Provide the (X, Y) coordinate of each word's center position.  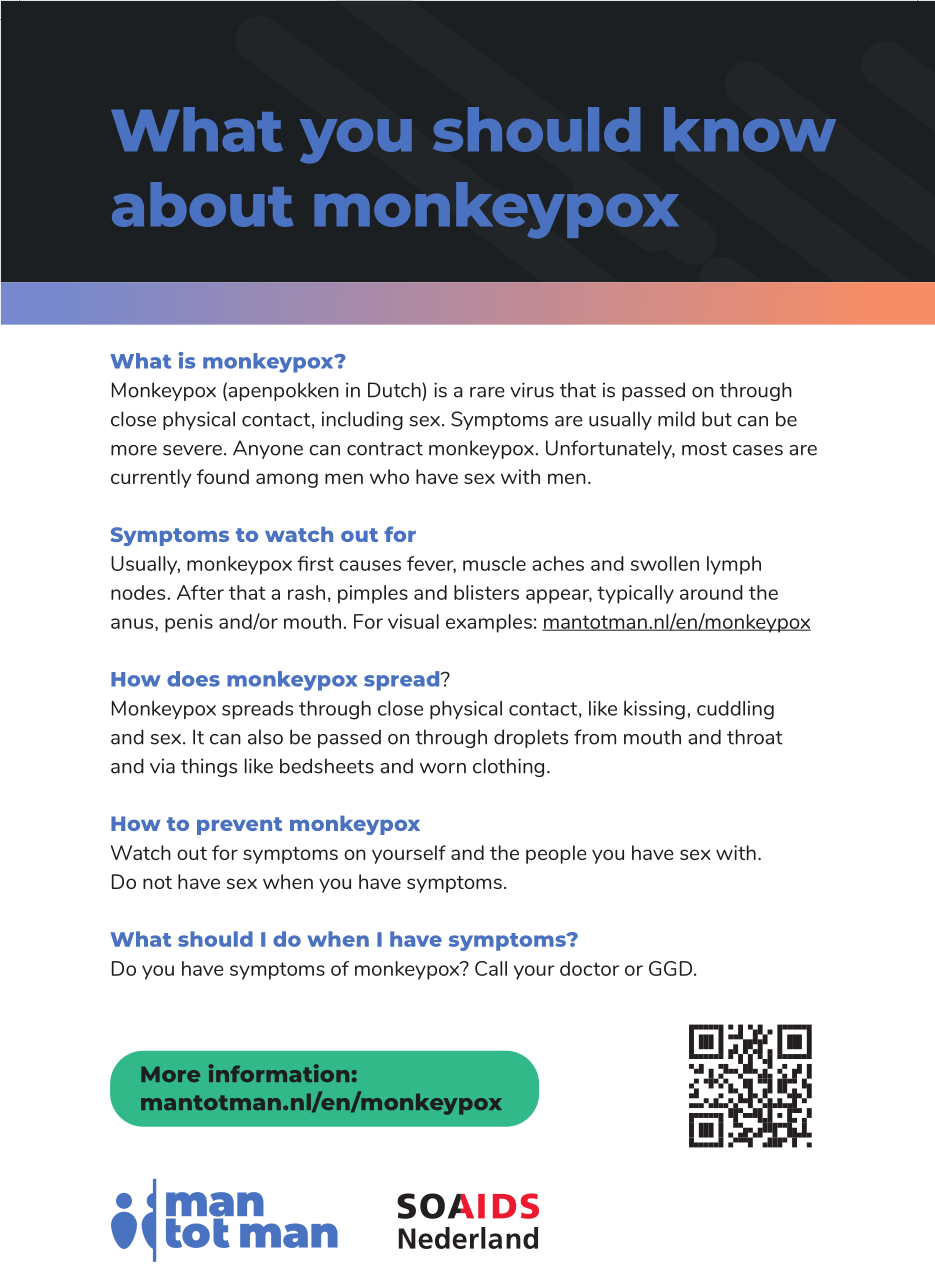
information (278, 1073)
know (750, 129)
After (200, 592)
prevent (239, 826)
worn (443, 768)
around (711, 592)
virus (532, 390)
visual (413, 621)
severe (192, 450)
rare (487, 392)
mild (676, 419)
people (556, 854)
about (203, 204)
